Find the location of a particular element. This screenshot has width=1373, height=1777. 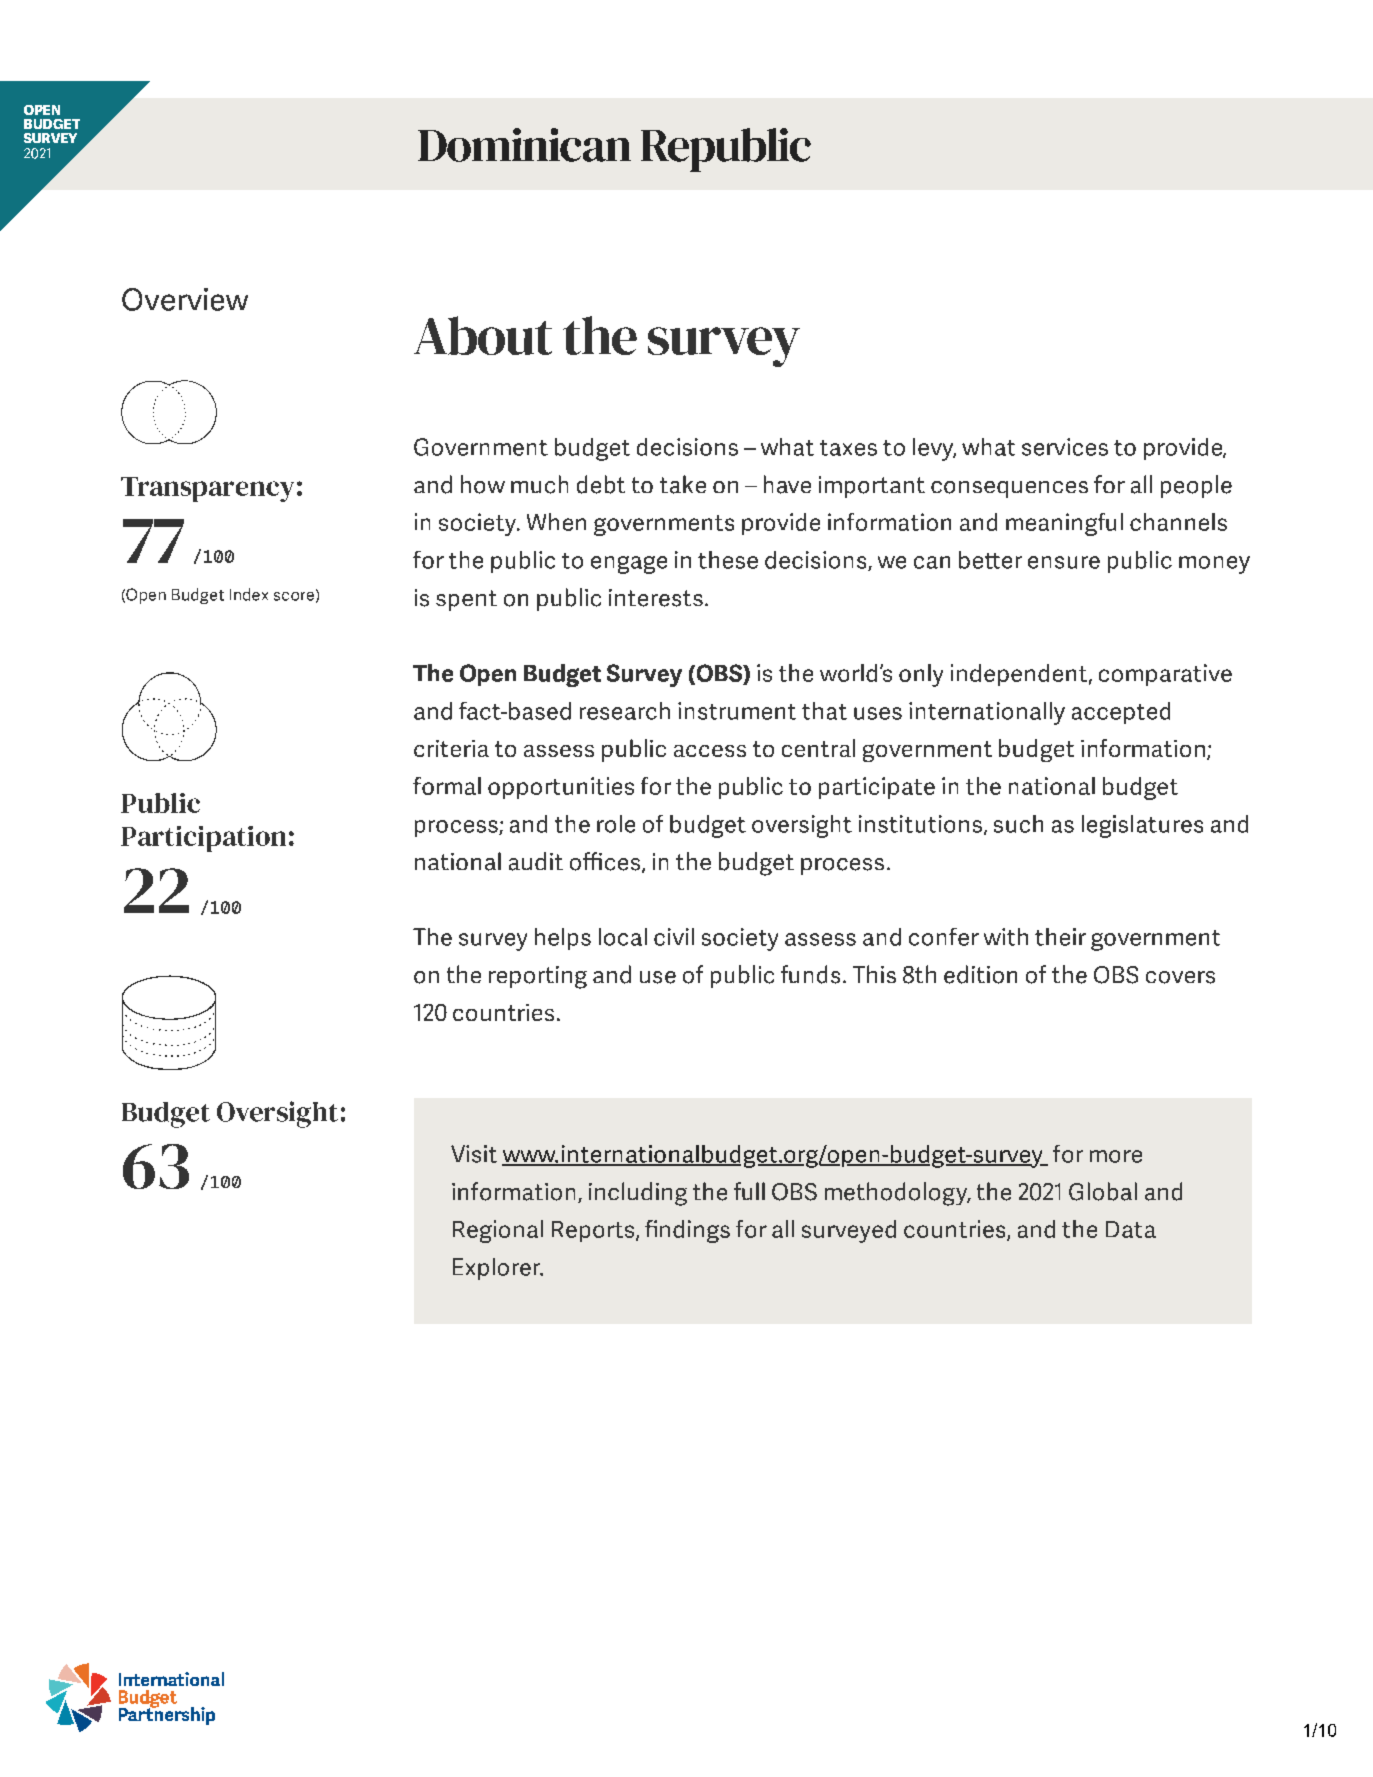

instrument is located at coordinates (737, 711).
